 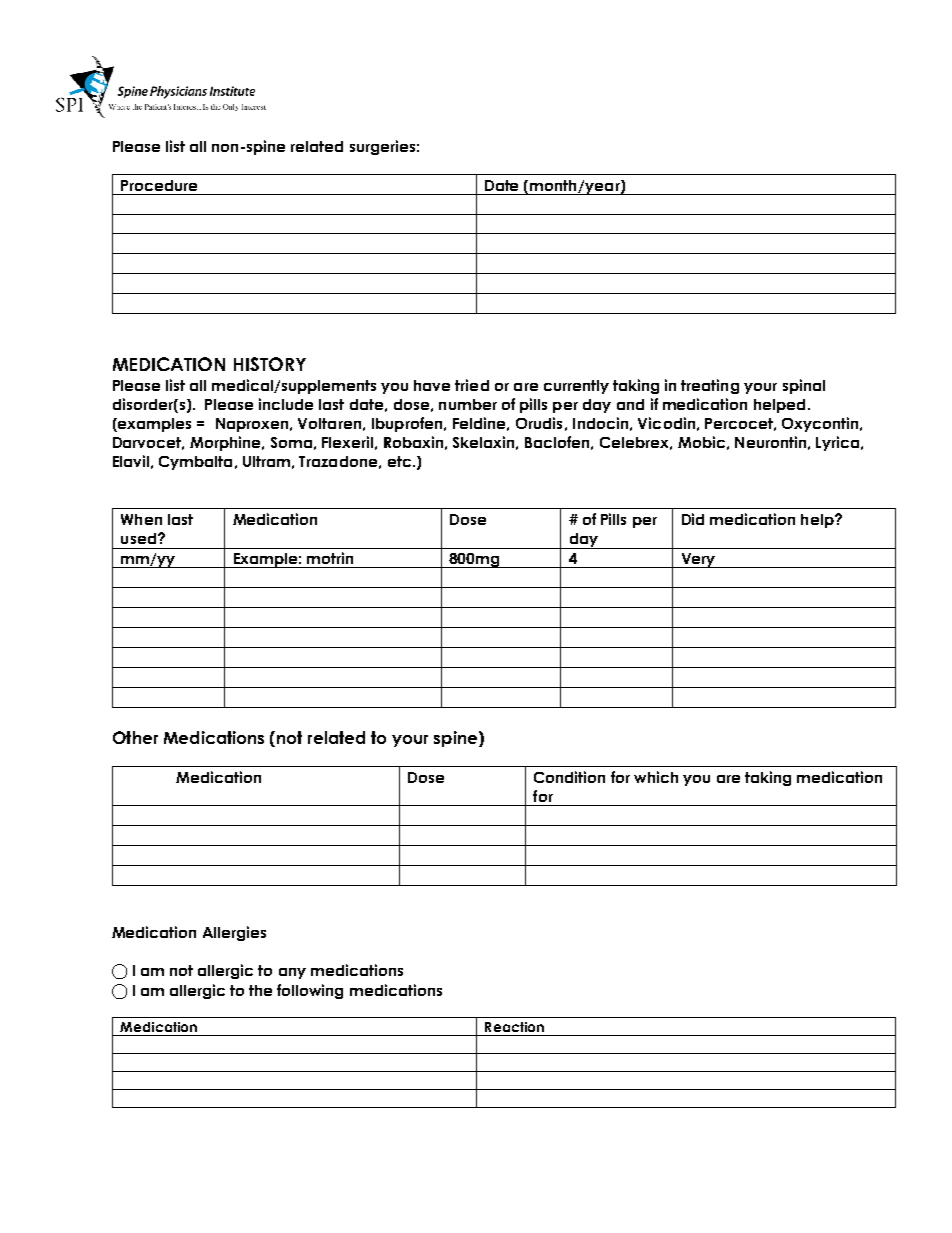 I want to click on treating, so click(x=710, y=386).
